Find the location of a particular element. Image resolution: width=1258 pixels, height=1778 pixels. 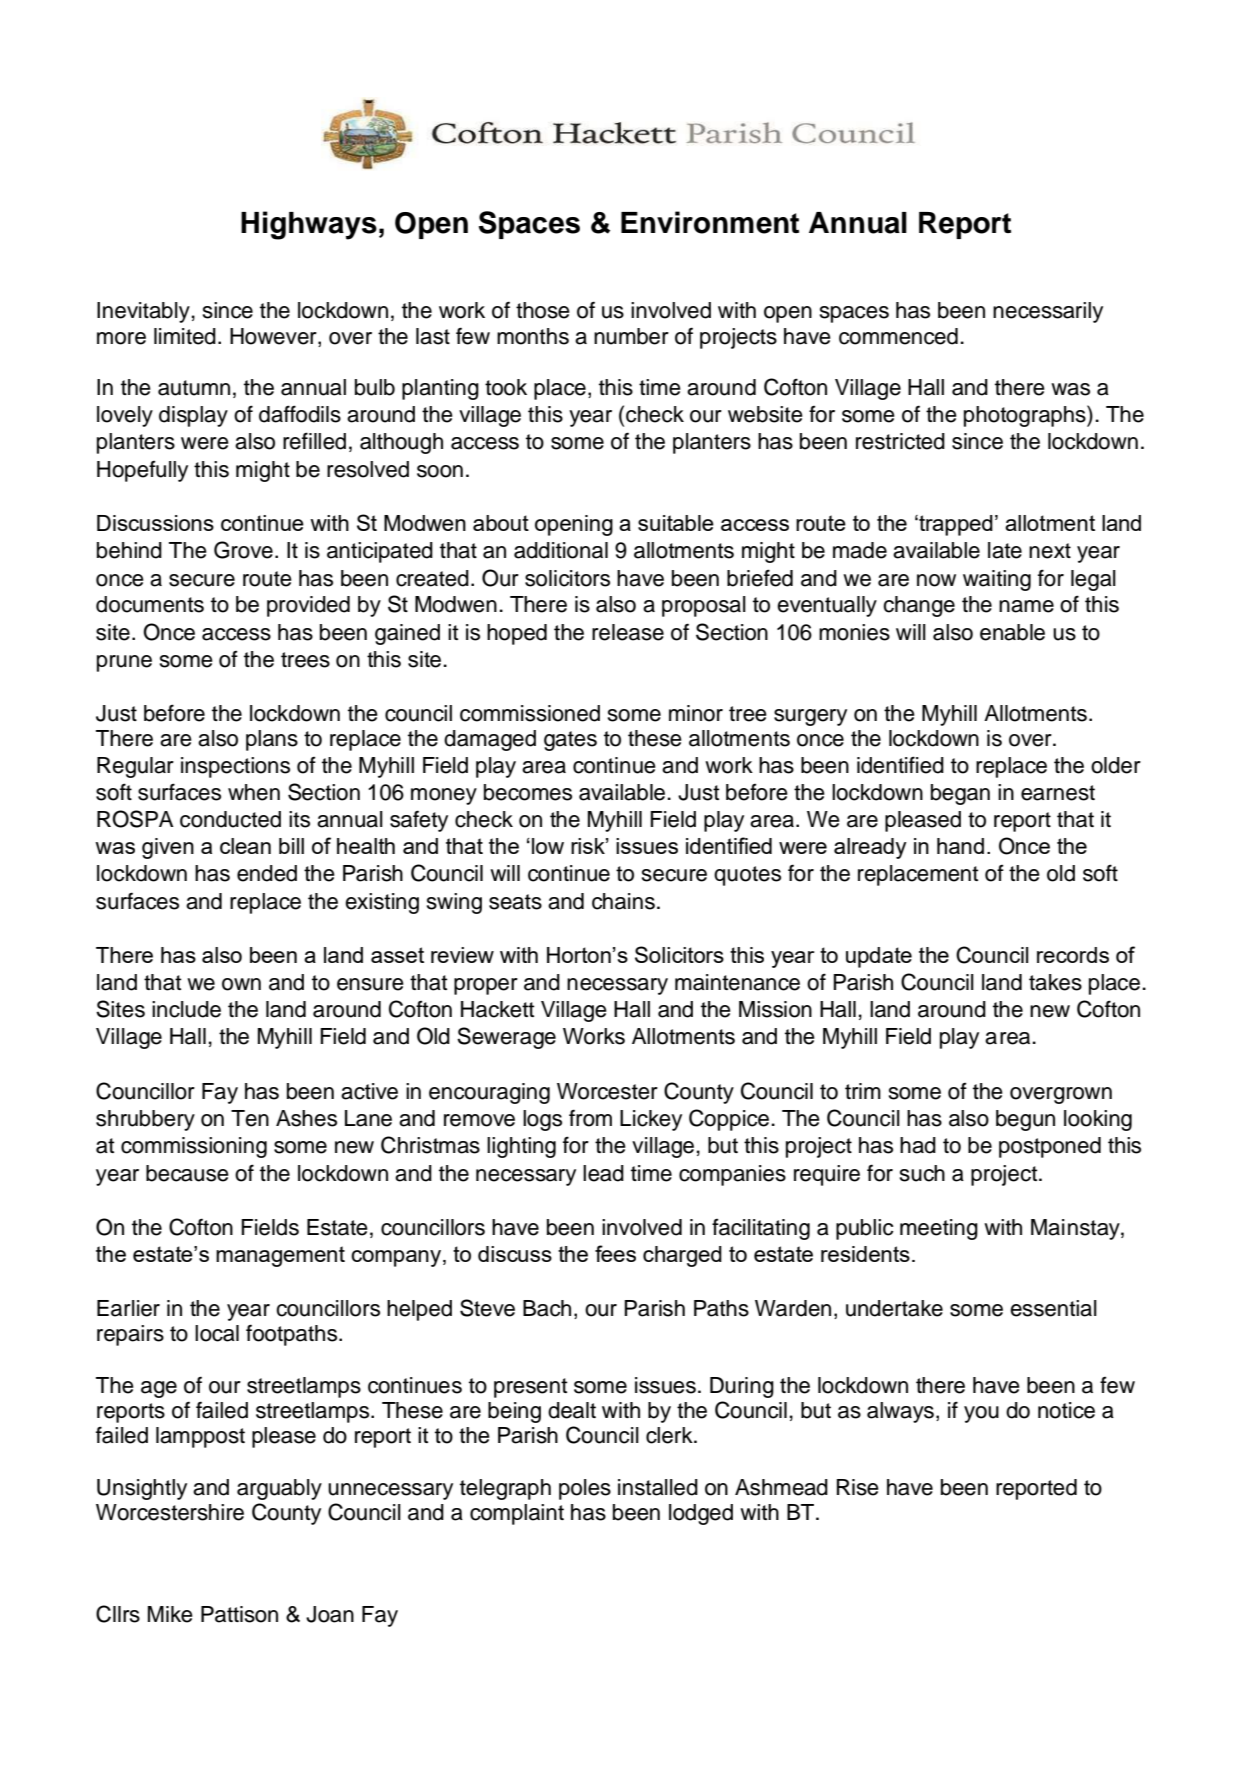

begun is located at coordinates (1025, 1120).
